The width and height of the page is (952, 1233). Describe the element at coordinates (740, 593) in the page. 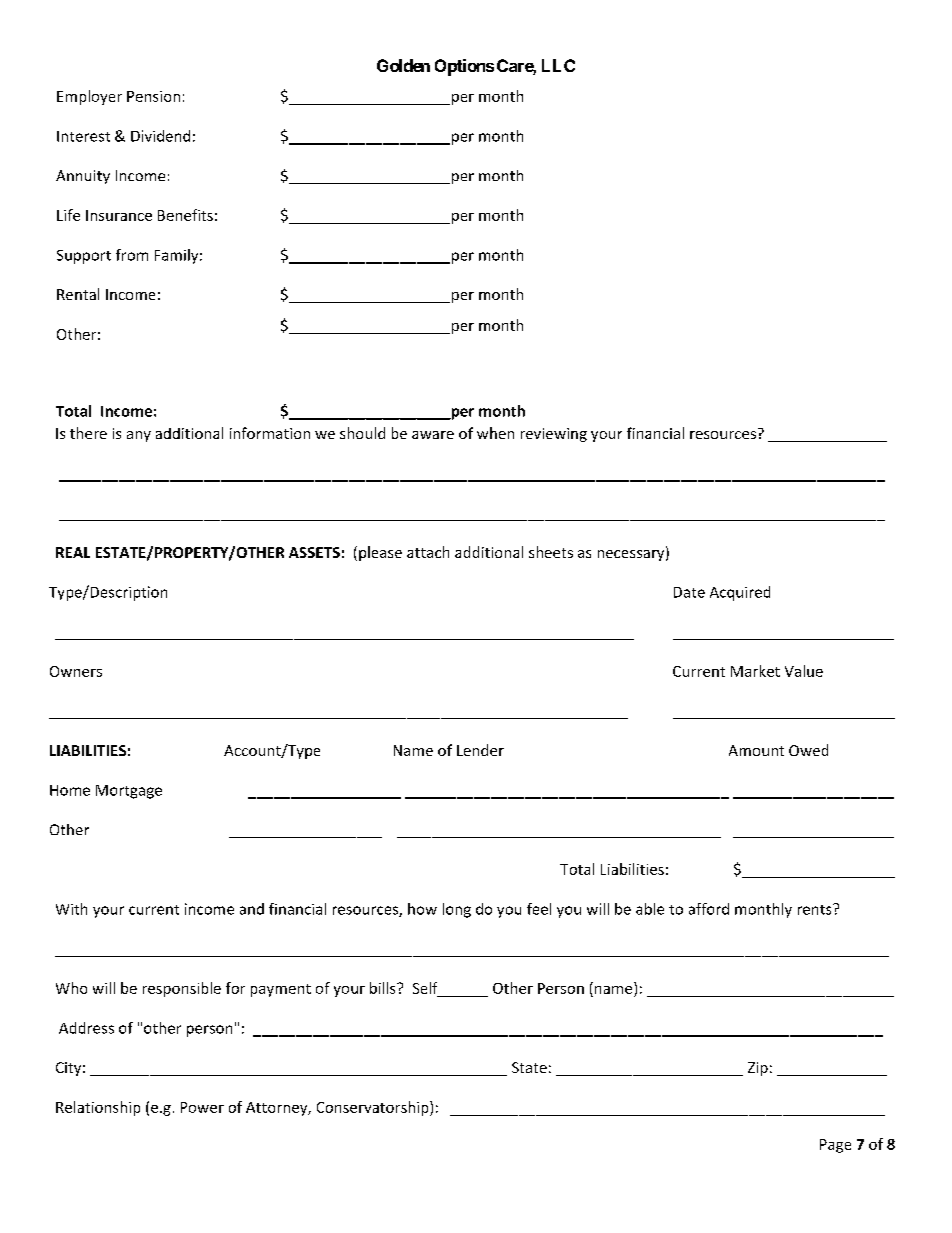

I see `Acquired` at that location.
